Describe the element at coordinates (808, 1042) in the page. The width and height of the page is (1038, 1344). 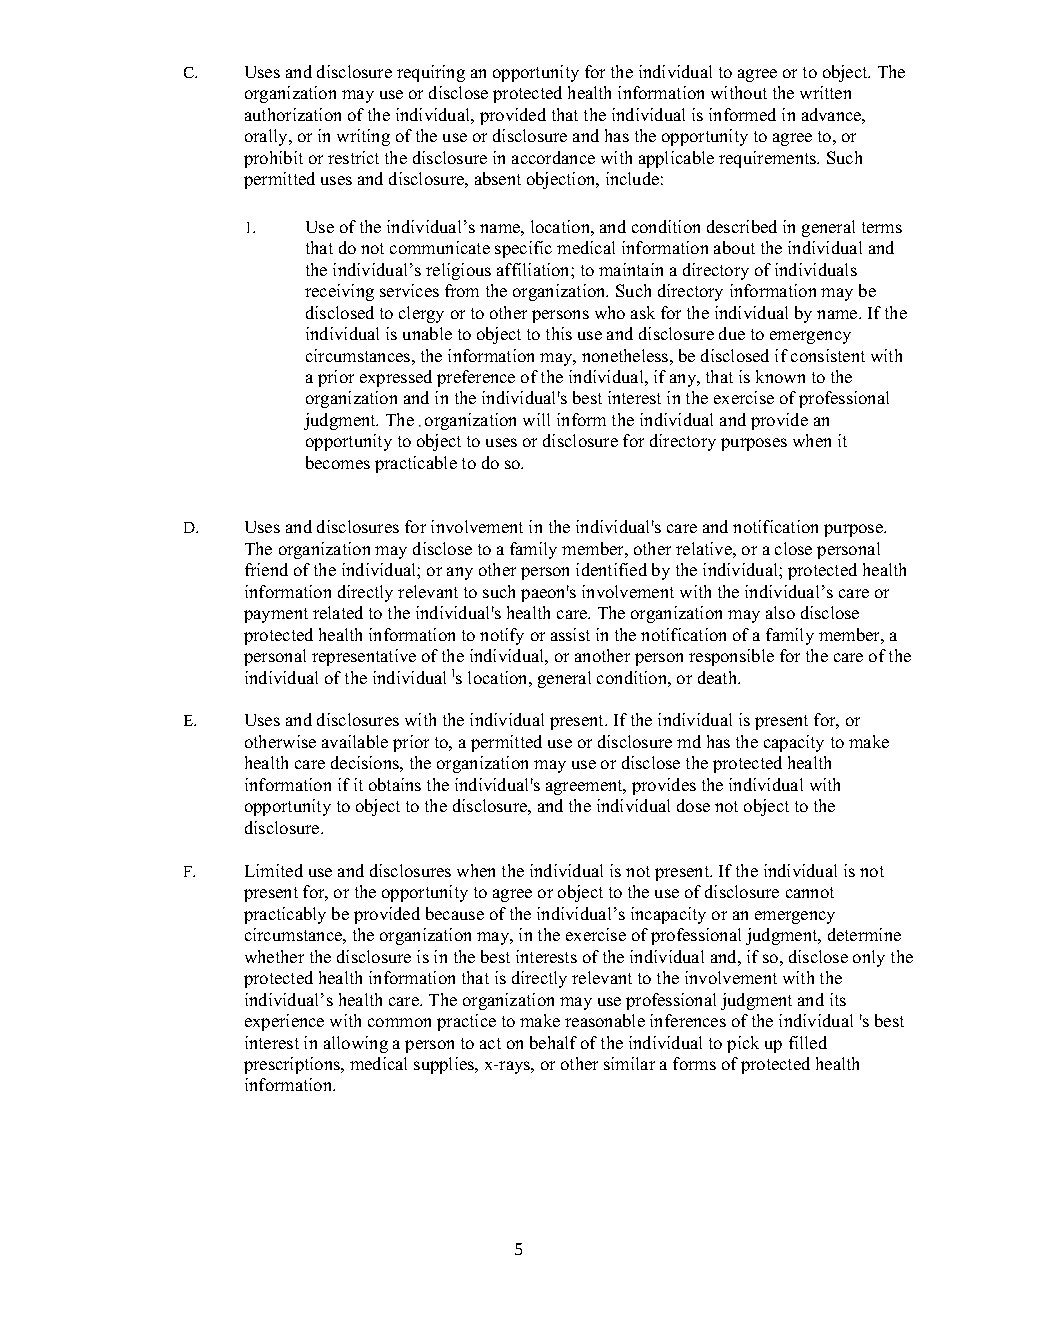
I see `filled` at that location.
